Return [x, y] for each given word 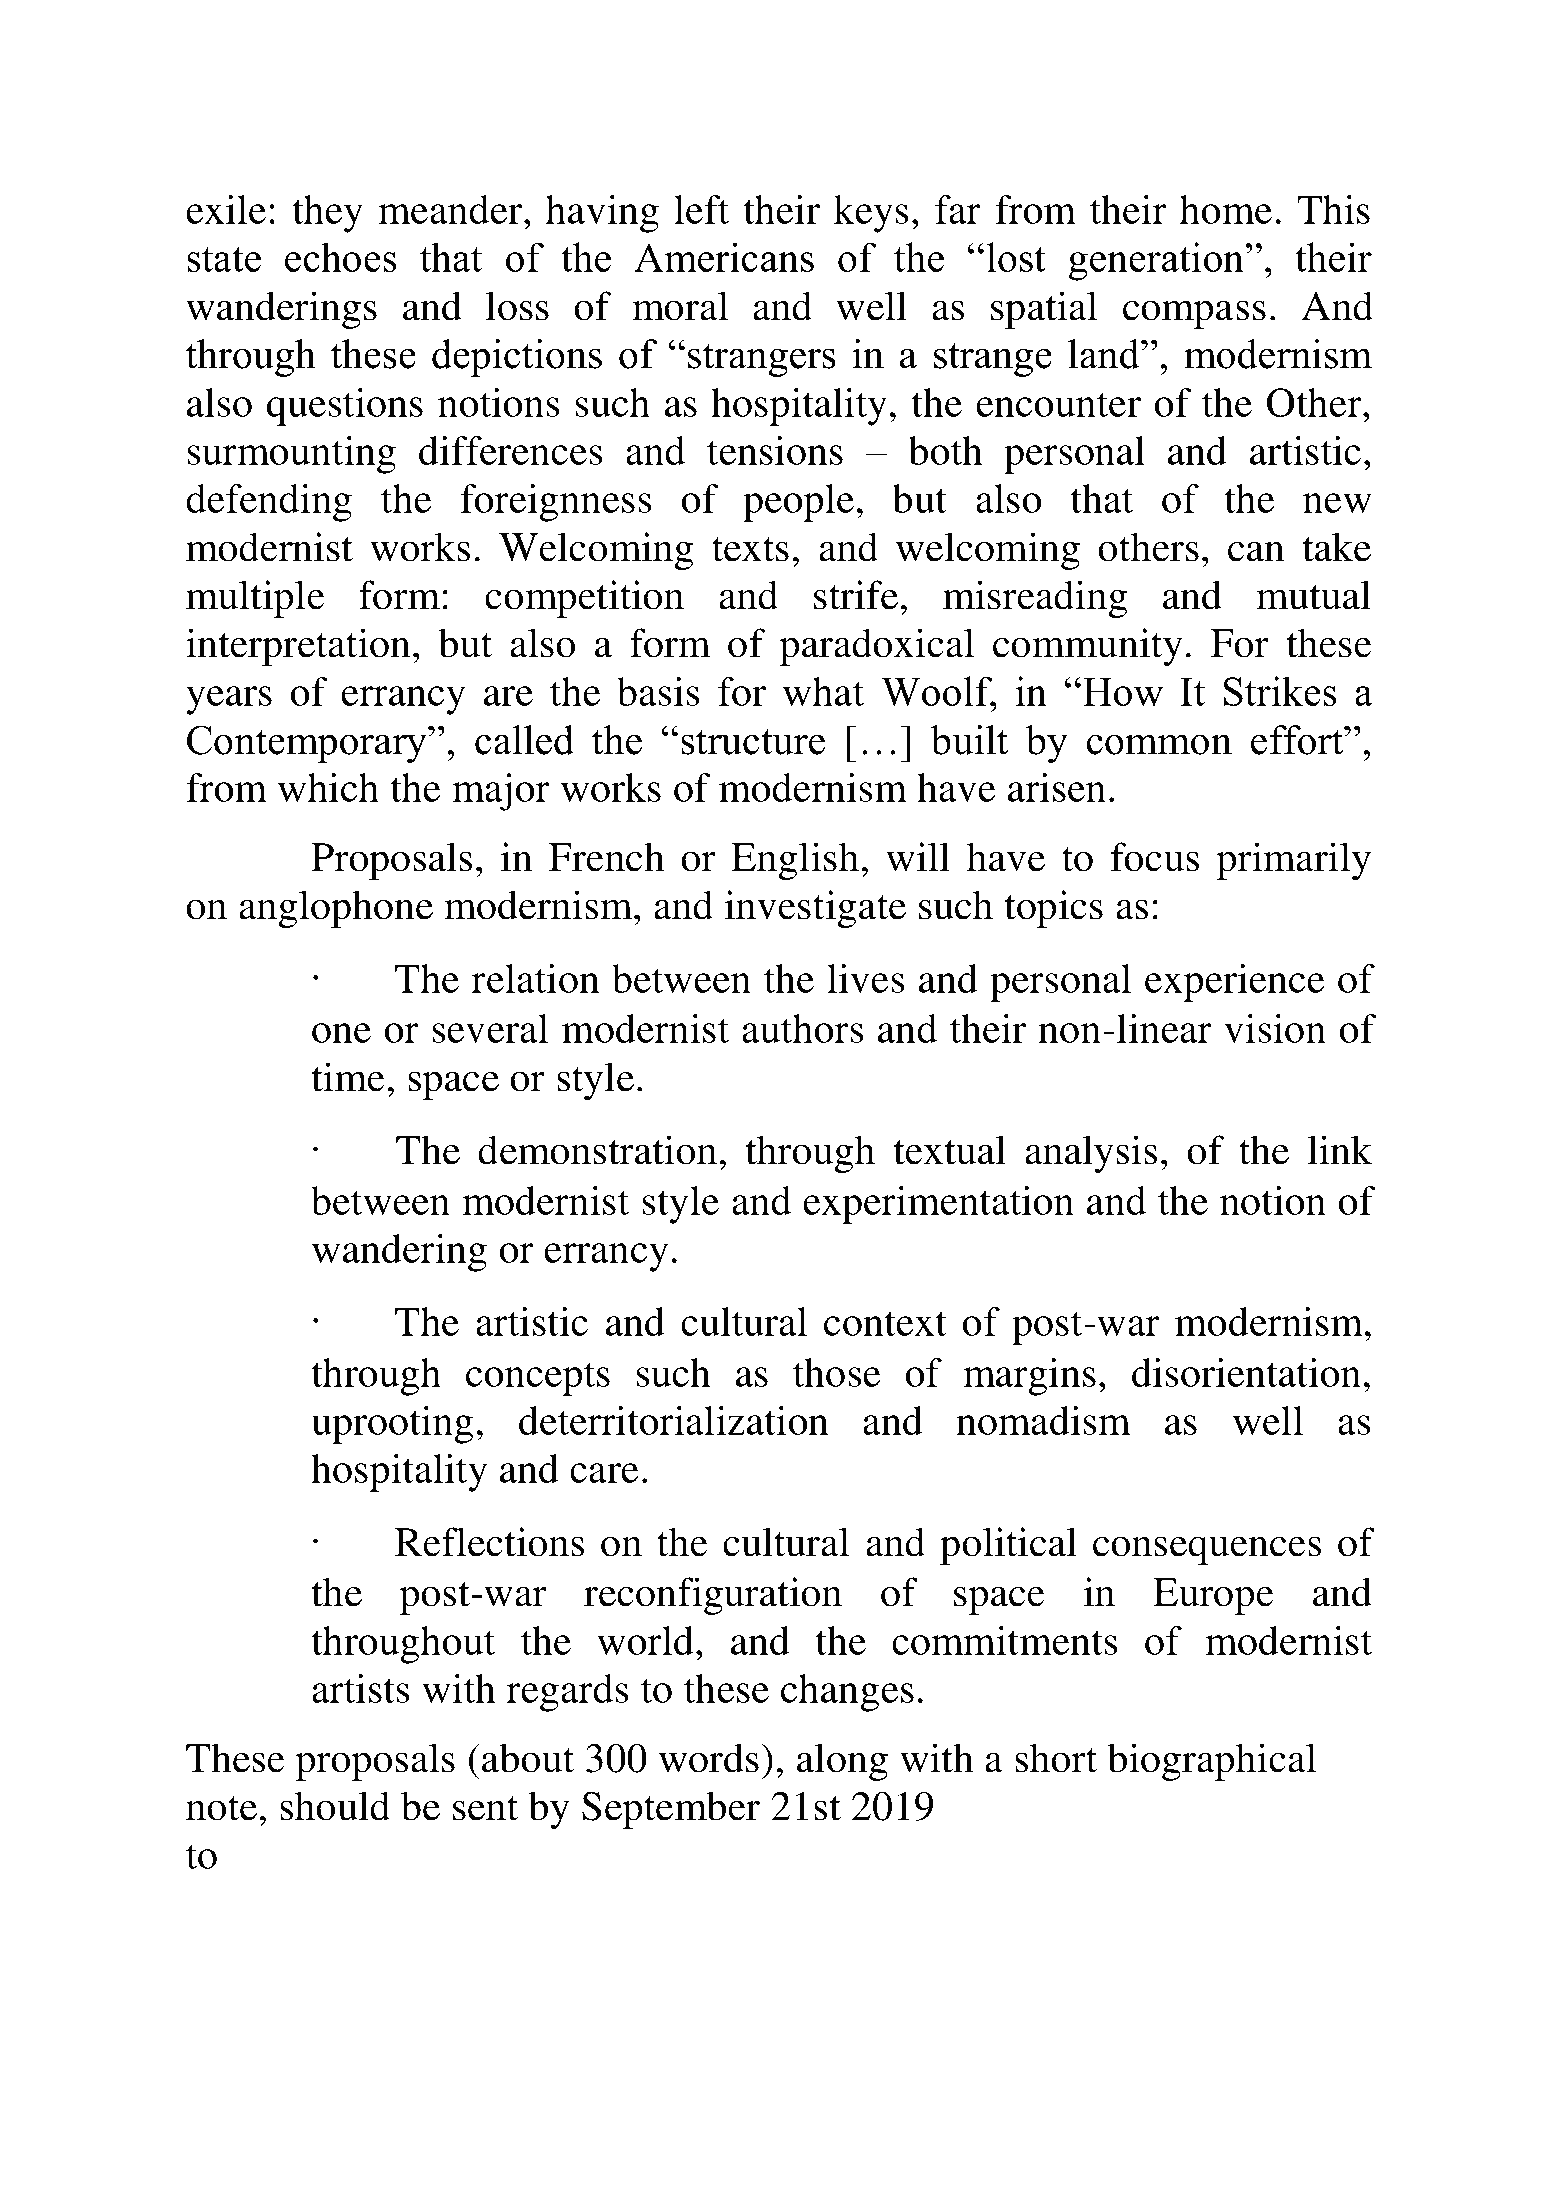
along [842, 1762]
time [348, 1077]
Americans [724, 257]
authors [802, 1028]
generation [1157, 261]
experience [1235, 983]
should [335, 1806]
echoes [341, 257]
